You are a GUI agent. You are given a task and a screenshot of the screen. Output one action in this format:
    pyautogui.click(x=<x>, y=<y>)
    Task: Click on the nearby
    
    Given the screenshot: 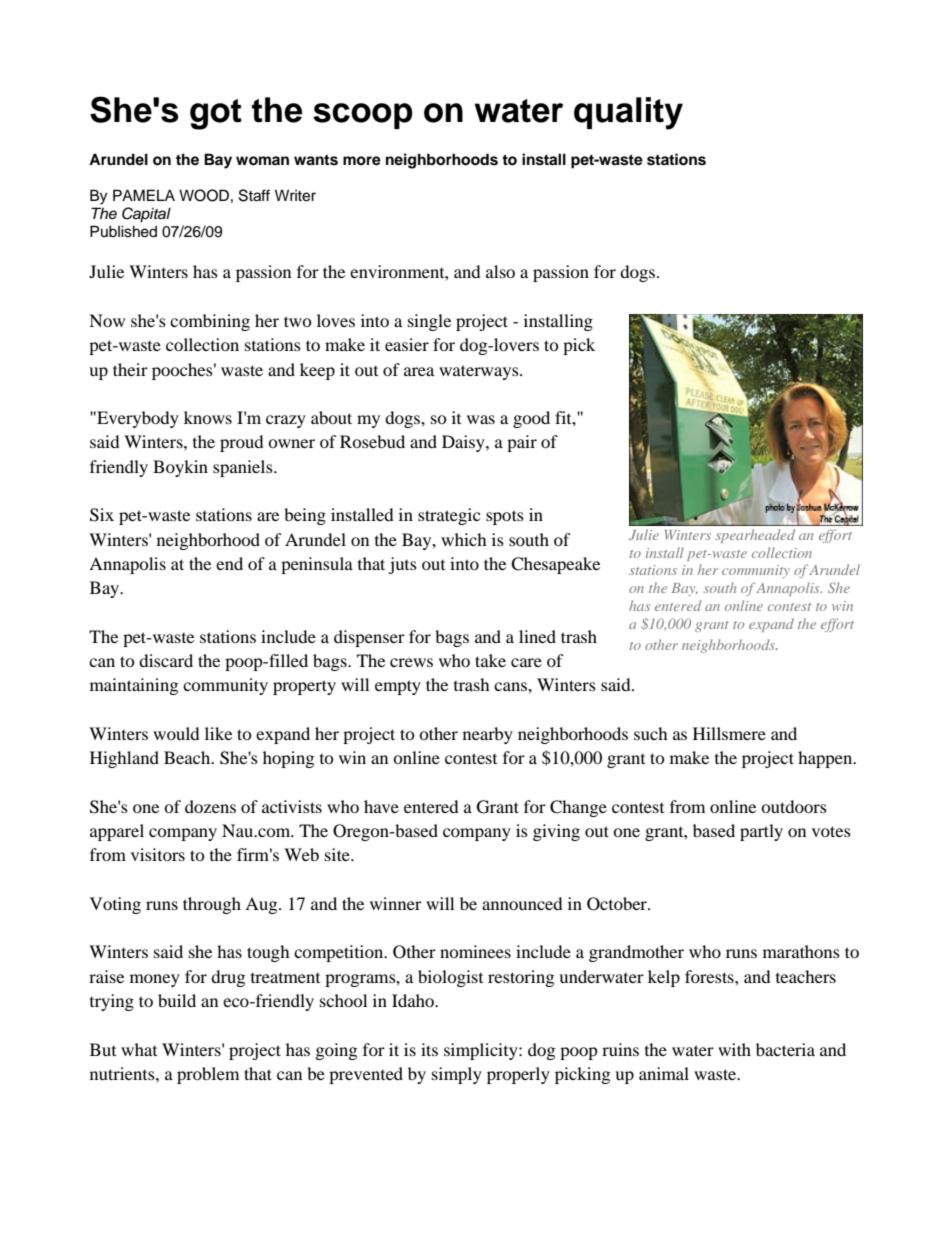 What is the action you would take?
    pyautogui.click(x=488, y=735)
